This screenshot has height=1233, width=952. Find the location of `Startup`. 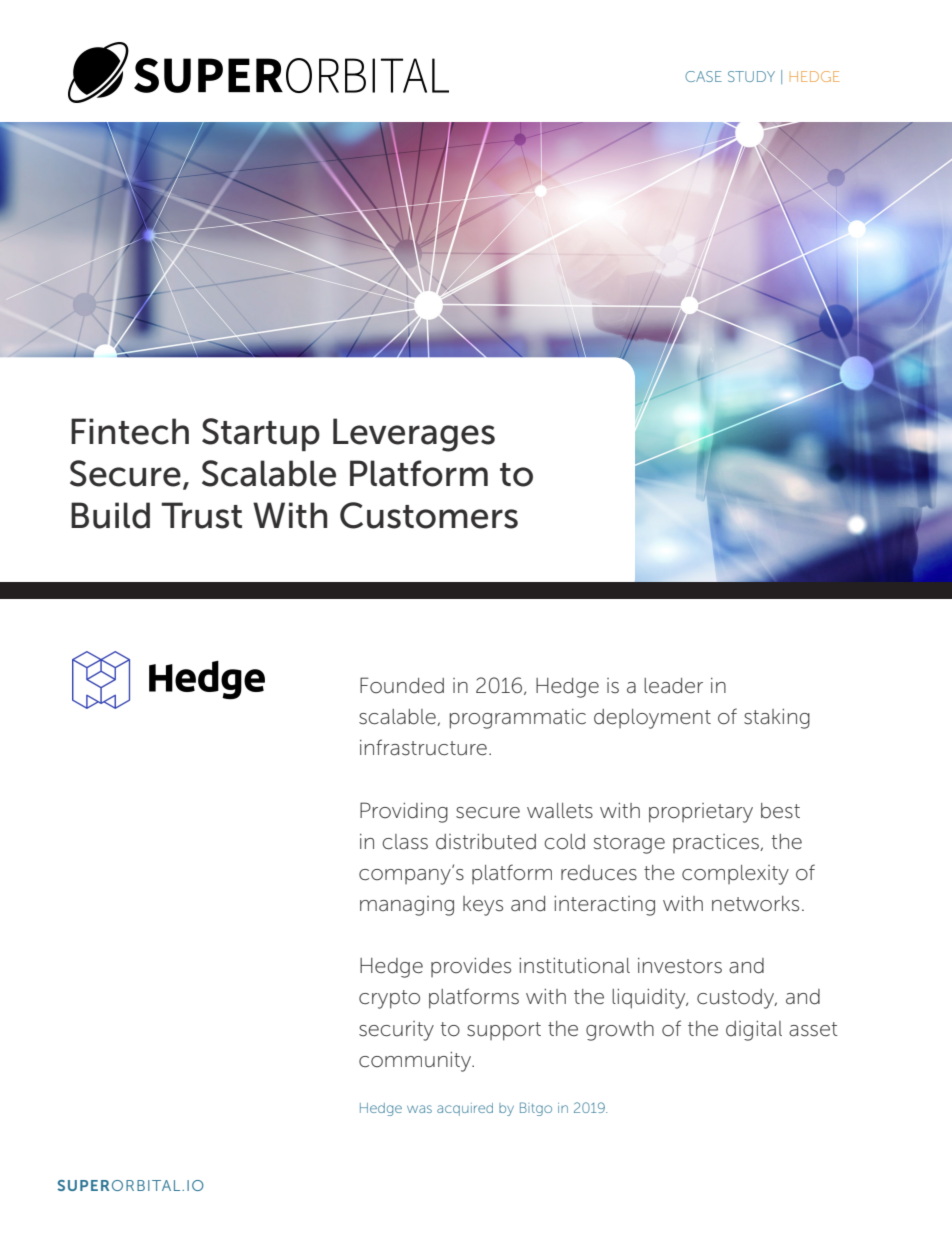

Startup is located at coordinates (261, 434).
